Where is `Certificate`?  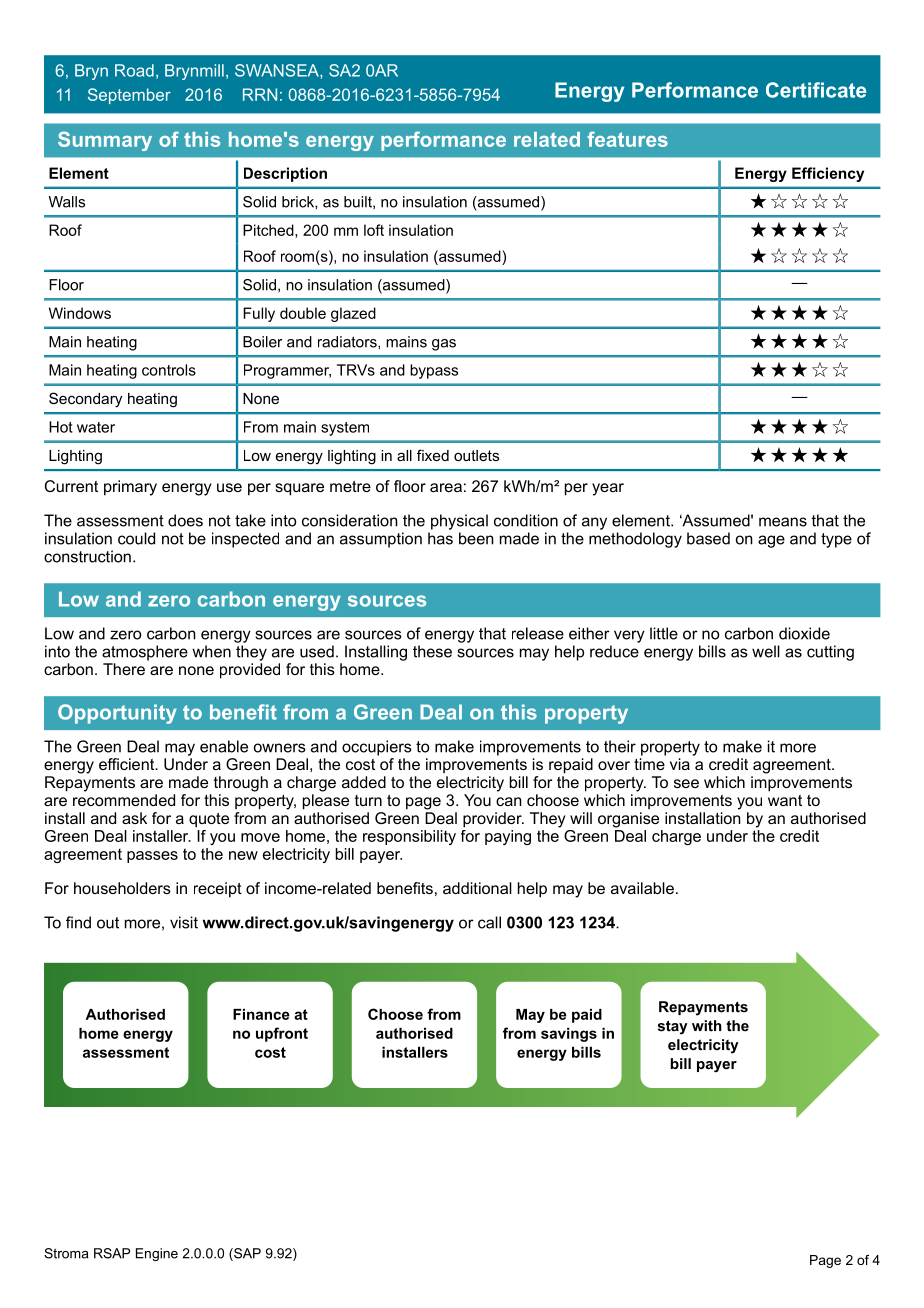
Certificate is located at coordinates (816, 90).
